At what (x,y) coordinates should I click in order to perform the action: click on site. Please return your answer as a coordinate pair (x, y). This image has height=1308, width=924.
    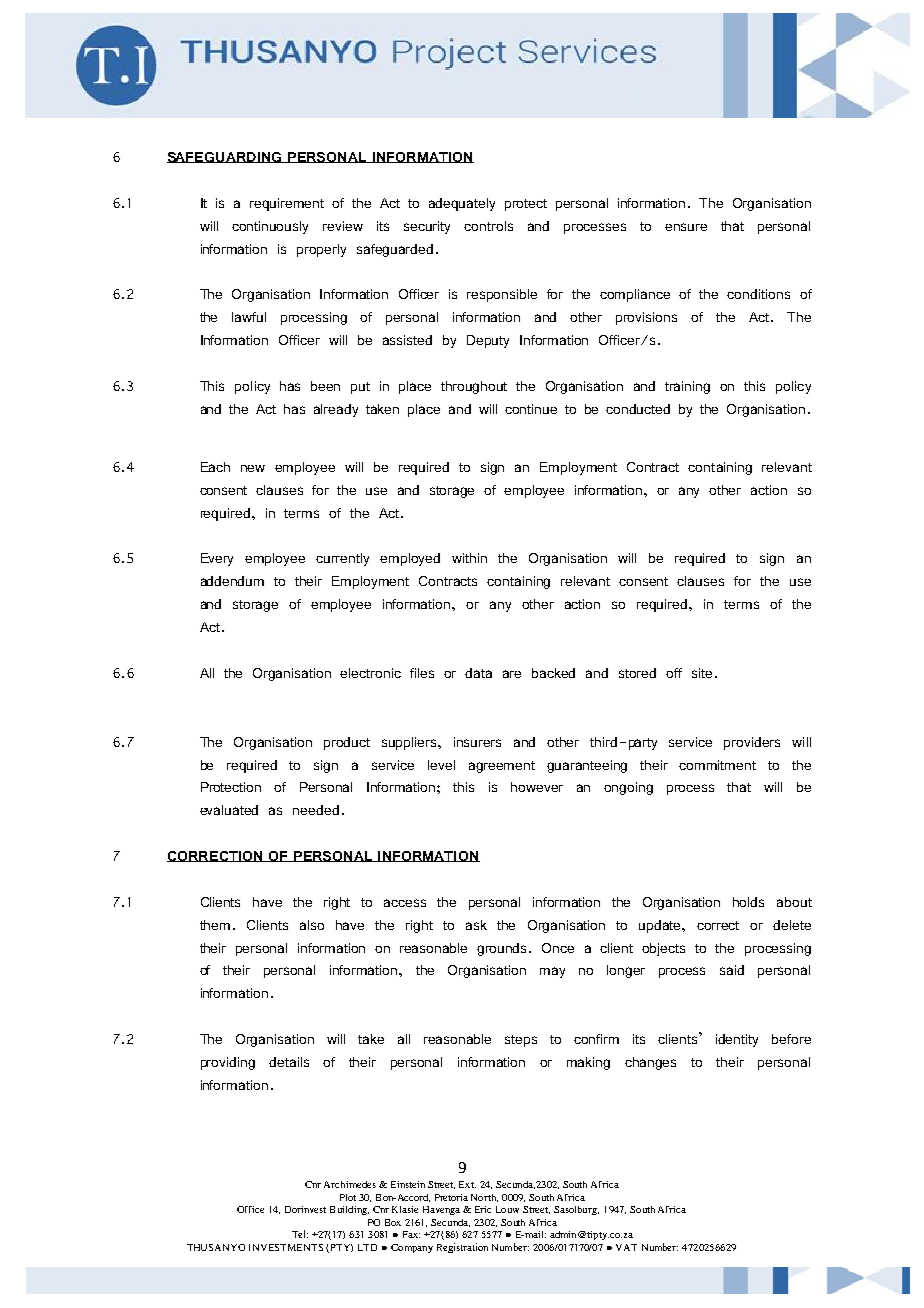
    Looking at the image, I should click on (702, 673).
